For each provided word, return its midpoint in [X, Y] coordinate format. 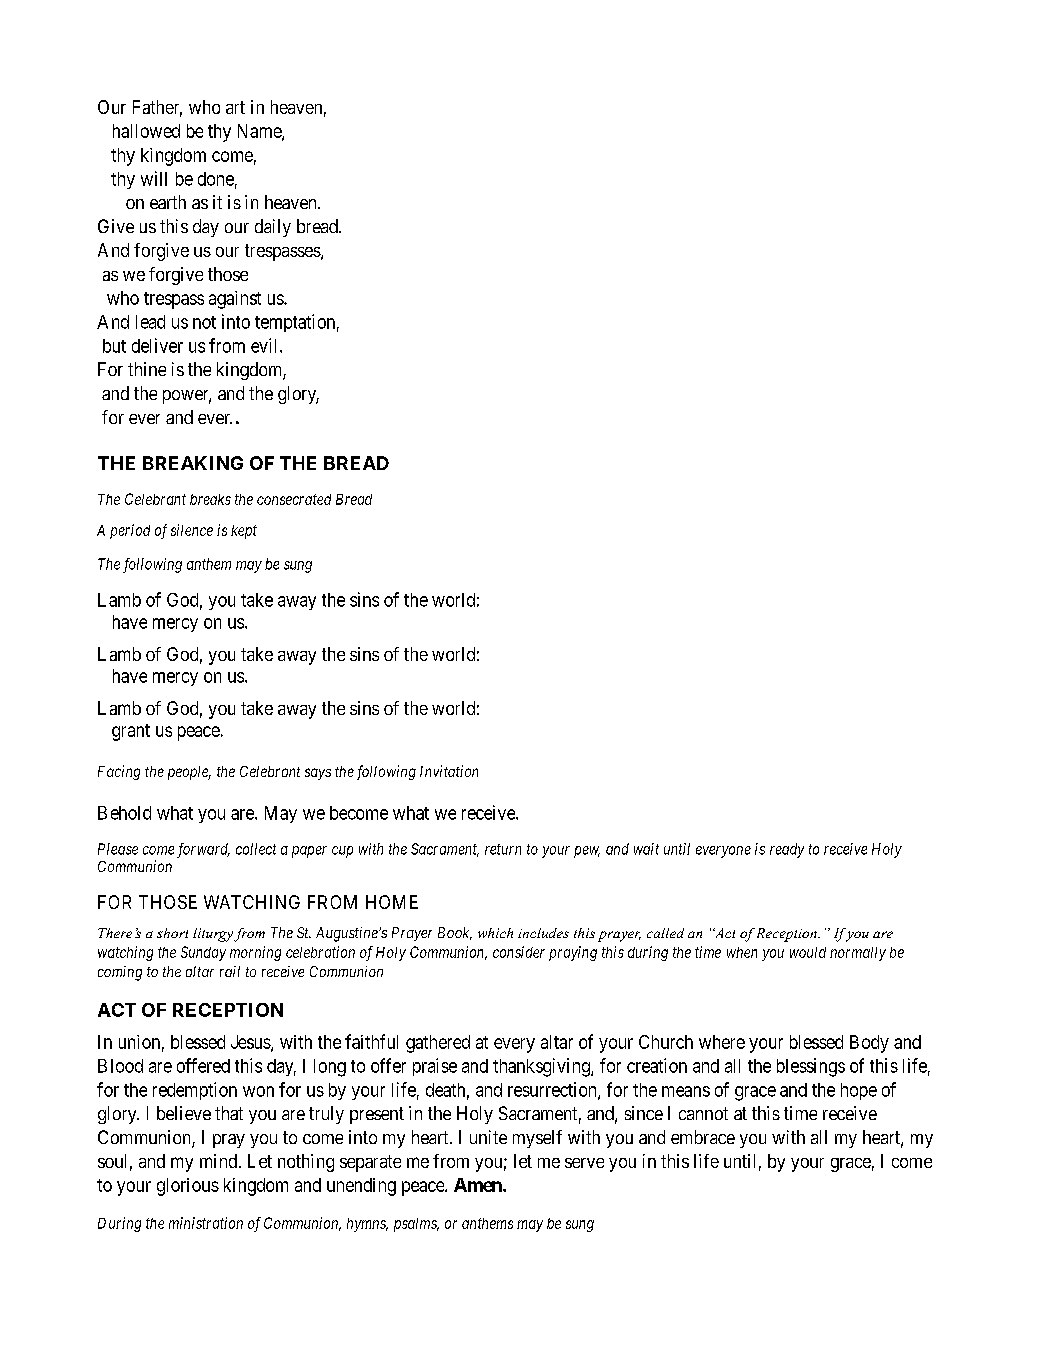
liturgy [213, 935]
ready [787, 850]
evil [266, 345]
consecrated [294, 499]
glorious [188, 1187]
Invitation [449, 771]
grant [131, 732]
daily [273, 228]
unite [488, 1137]
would [808, 952]
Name [260, 132]
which [495, 933]
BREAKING [193, 463]
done [216, 179]
